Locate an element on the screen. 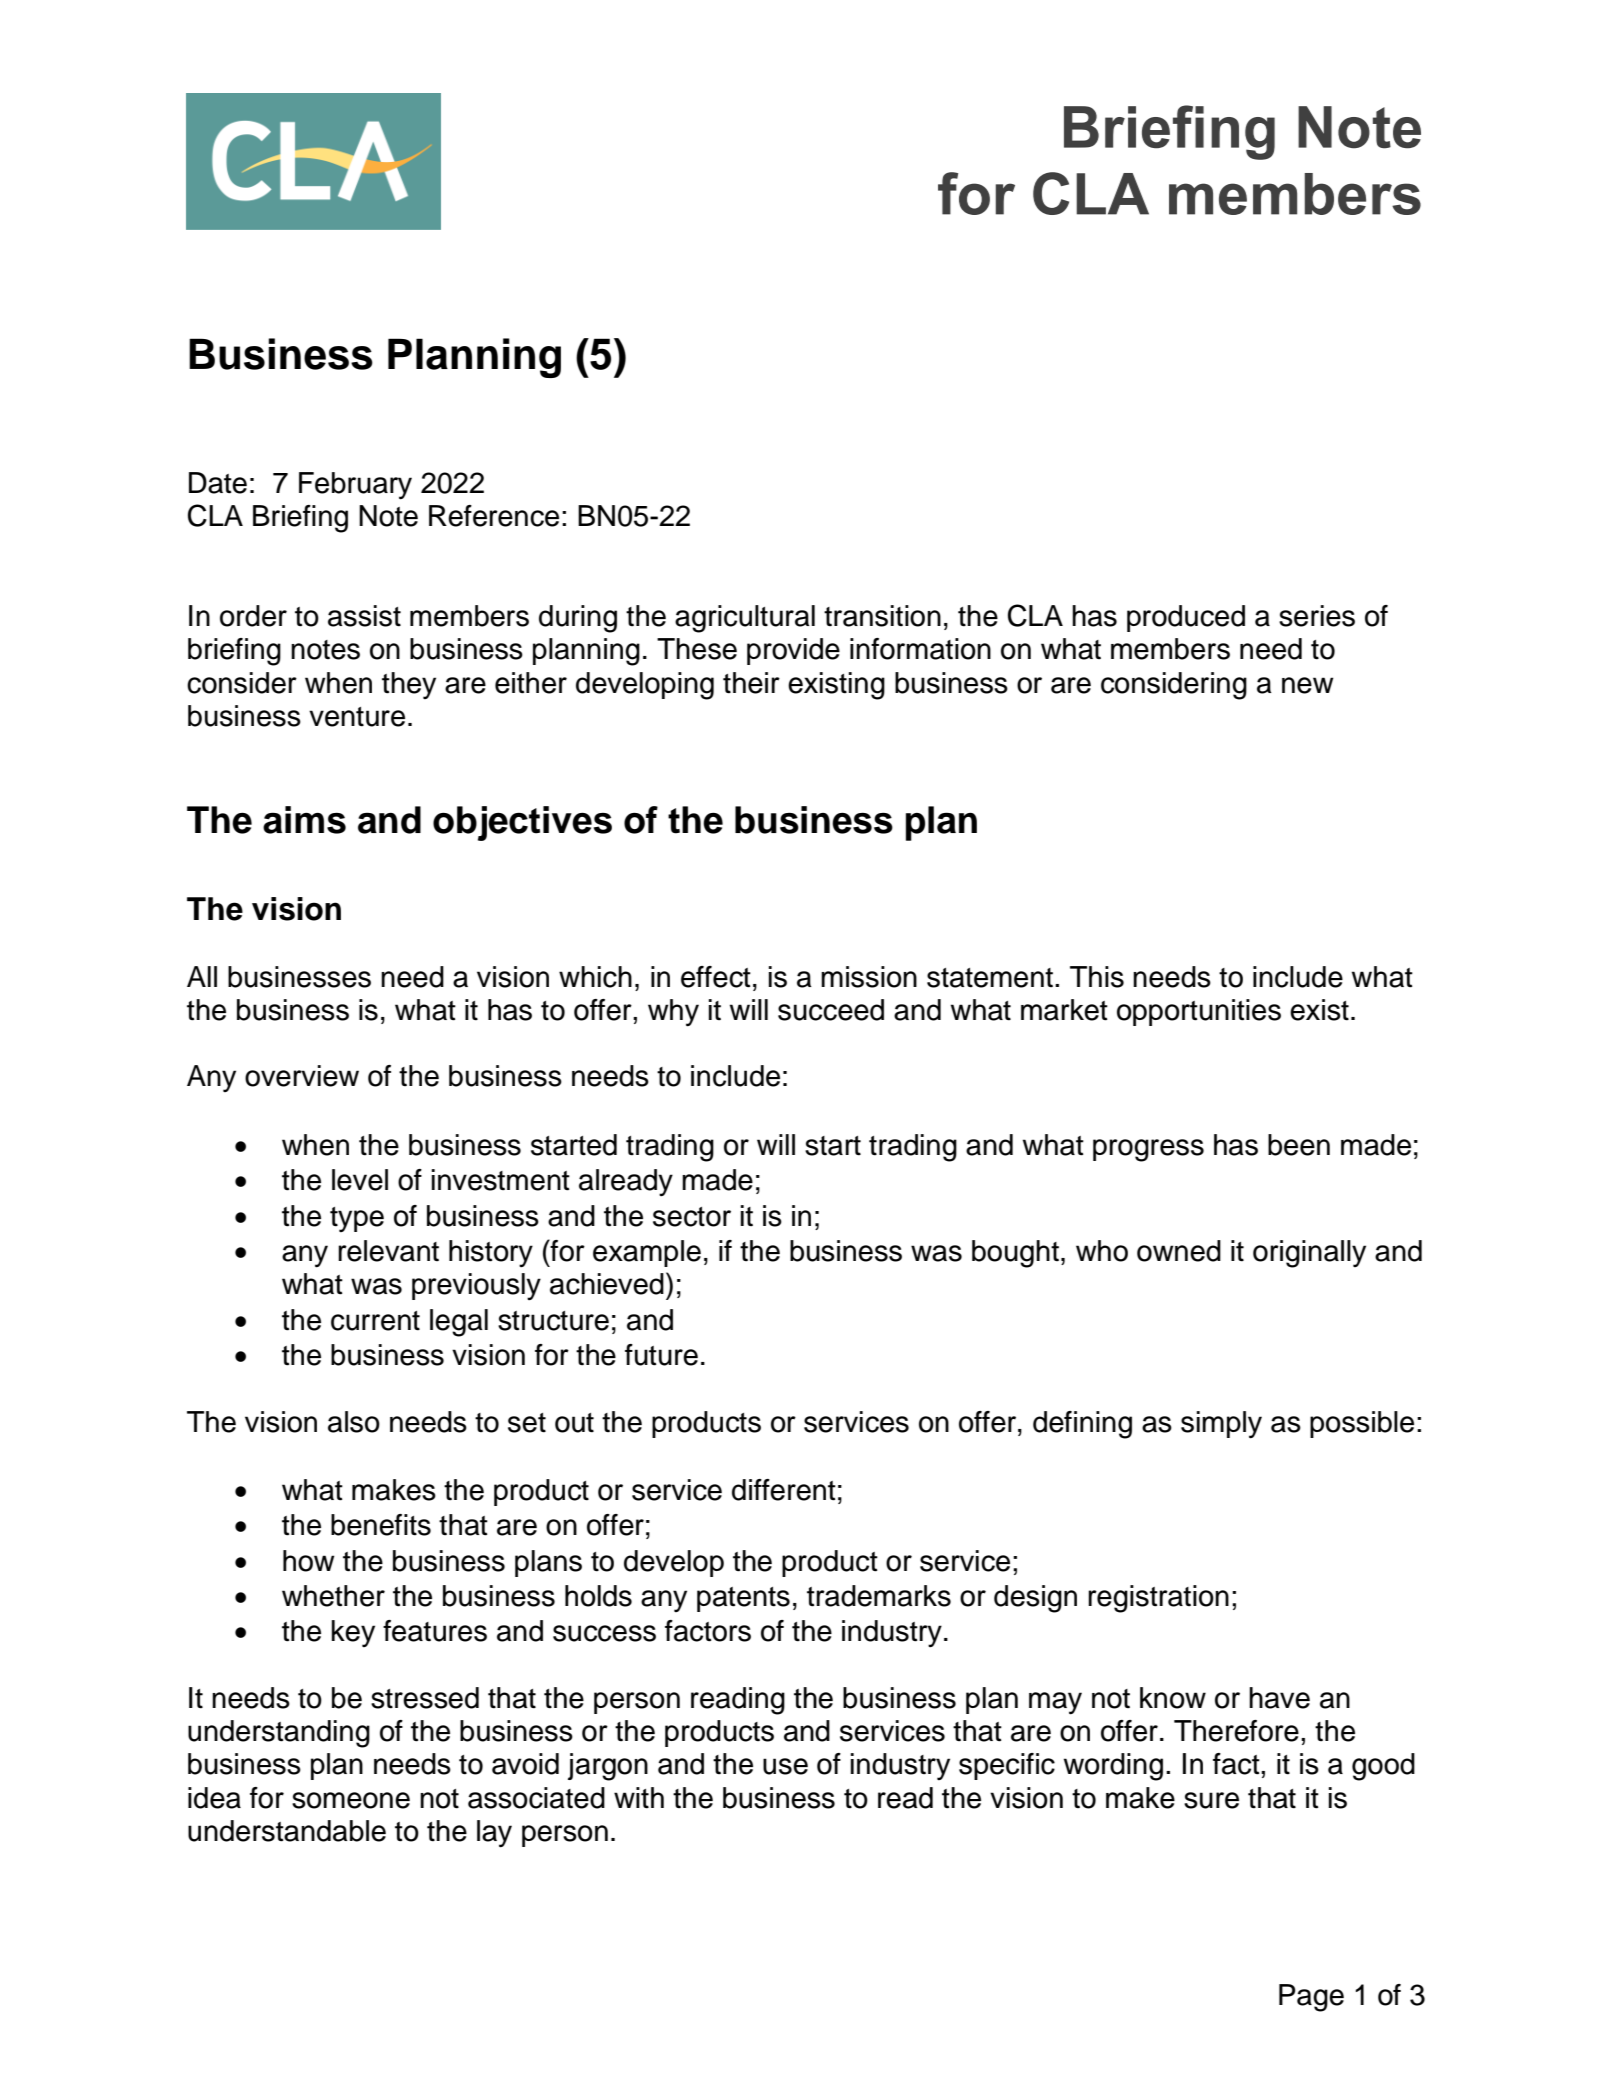 This screenshot has height=2086, width=1612. opportunities is located at coordinates (1199, 1012).
